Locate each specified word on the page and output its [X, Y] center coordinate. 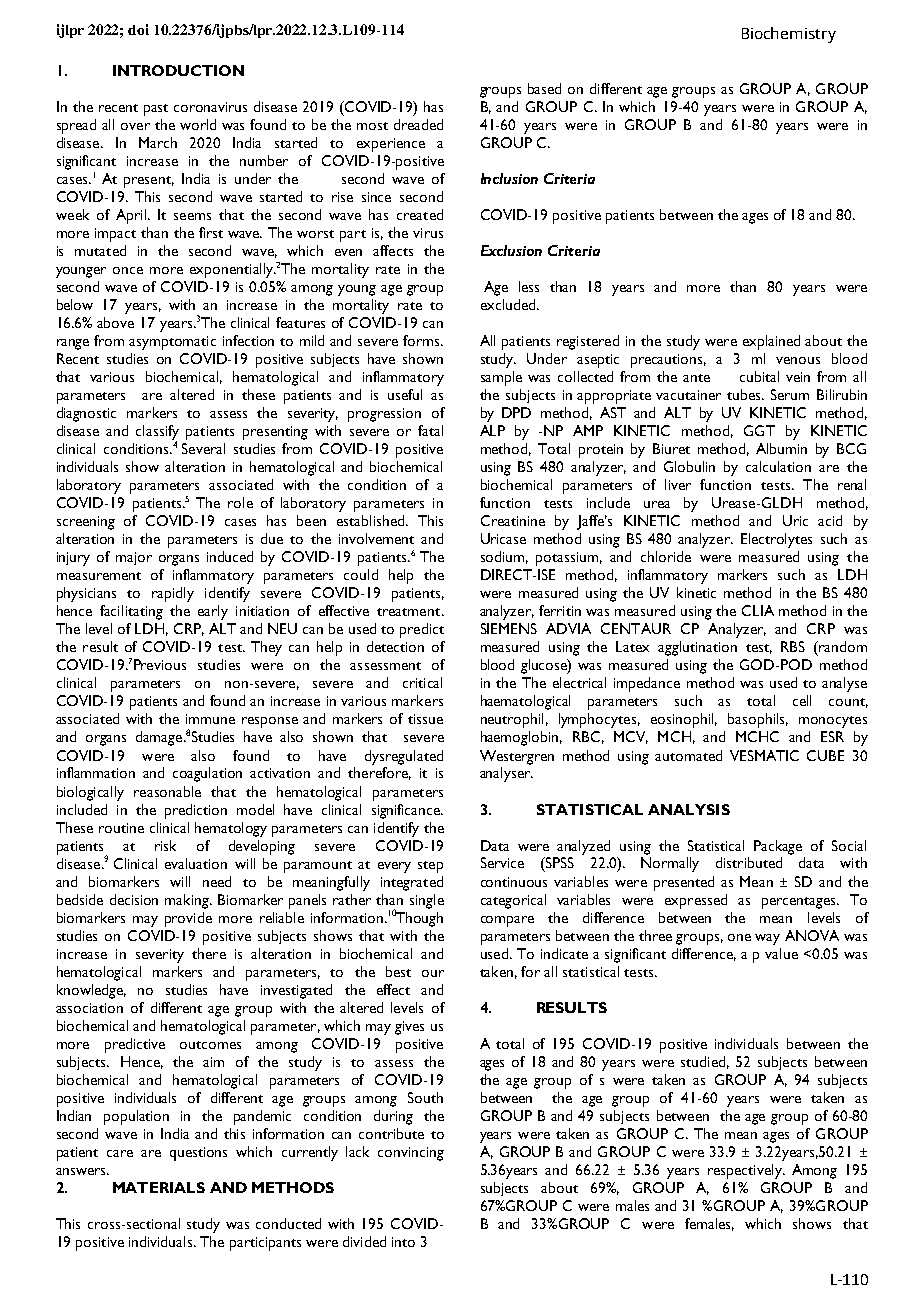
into [403, 1242]
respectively [746, 1171]
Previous [160, 664]
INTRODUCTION [178, 70]
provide [188, 919]
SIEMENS [509, 628]
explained [771, 342]
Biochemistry [789, 35]
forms [422, 340]
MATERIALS [159, 1187]
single [427, 901]
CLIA [758, 610]
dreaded [418, 124]
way [767, 939]
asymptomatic [172, 343]
